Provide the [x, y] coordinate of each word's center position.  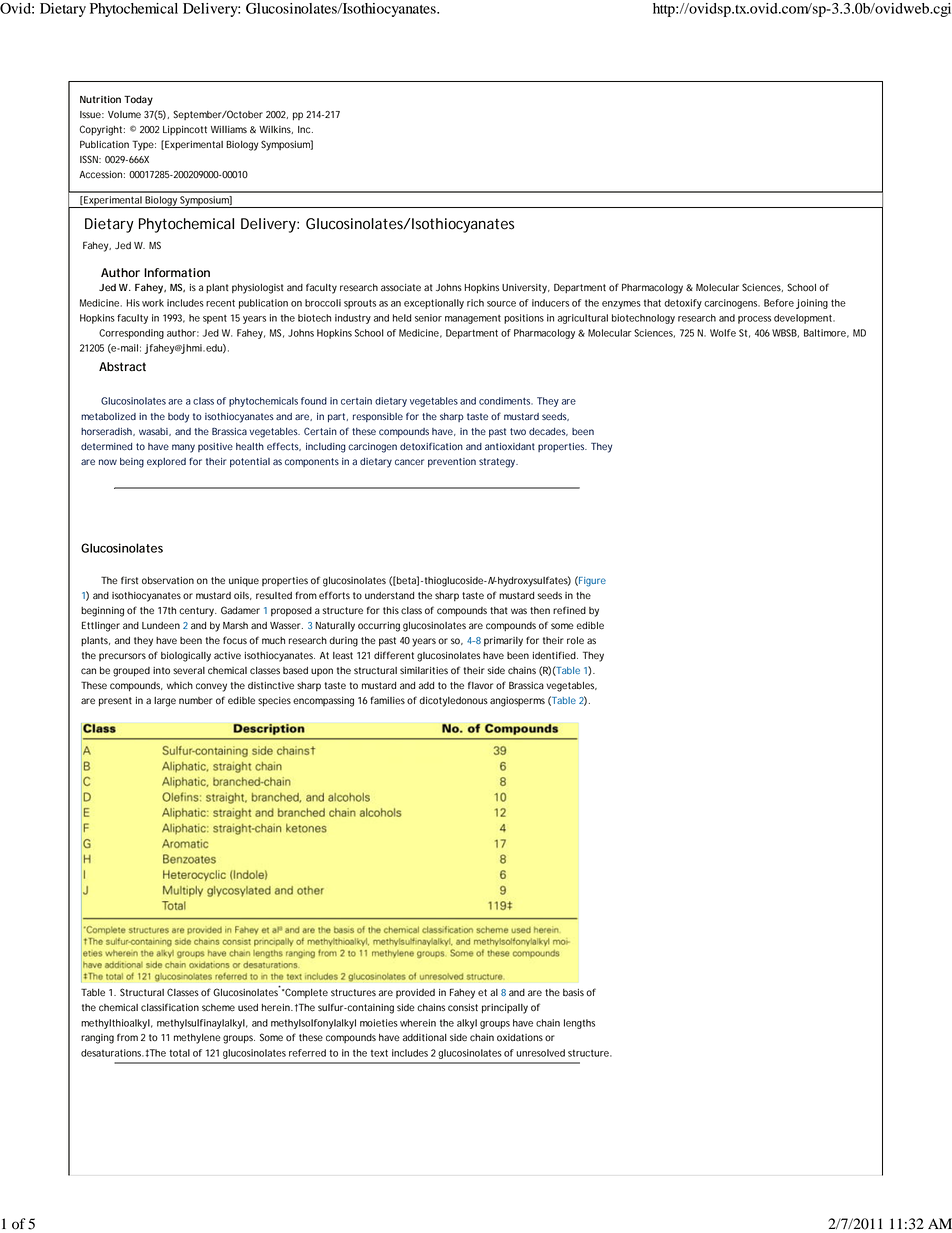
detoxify [683, 304]
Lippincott [185, 130]
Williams [229, 129]
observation [168, 581]
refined [569, 610]
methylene [197, 1039]
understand [389, 596]
